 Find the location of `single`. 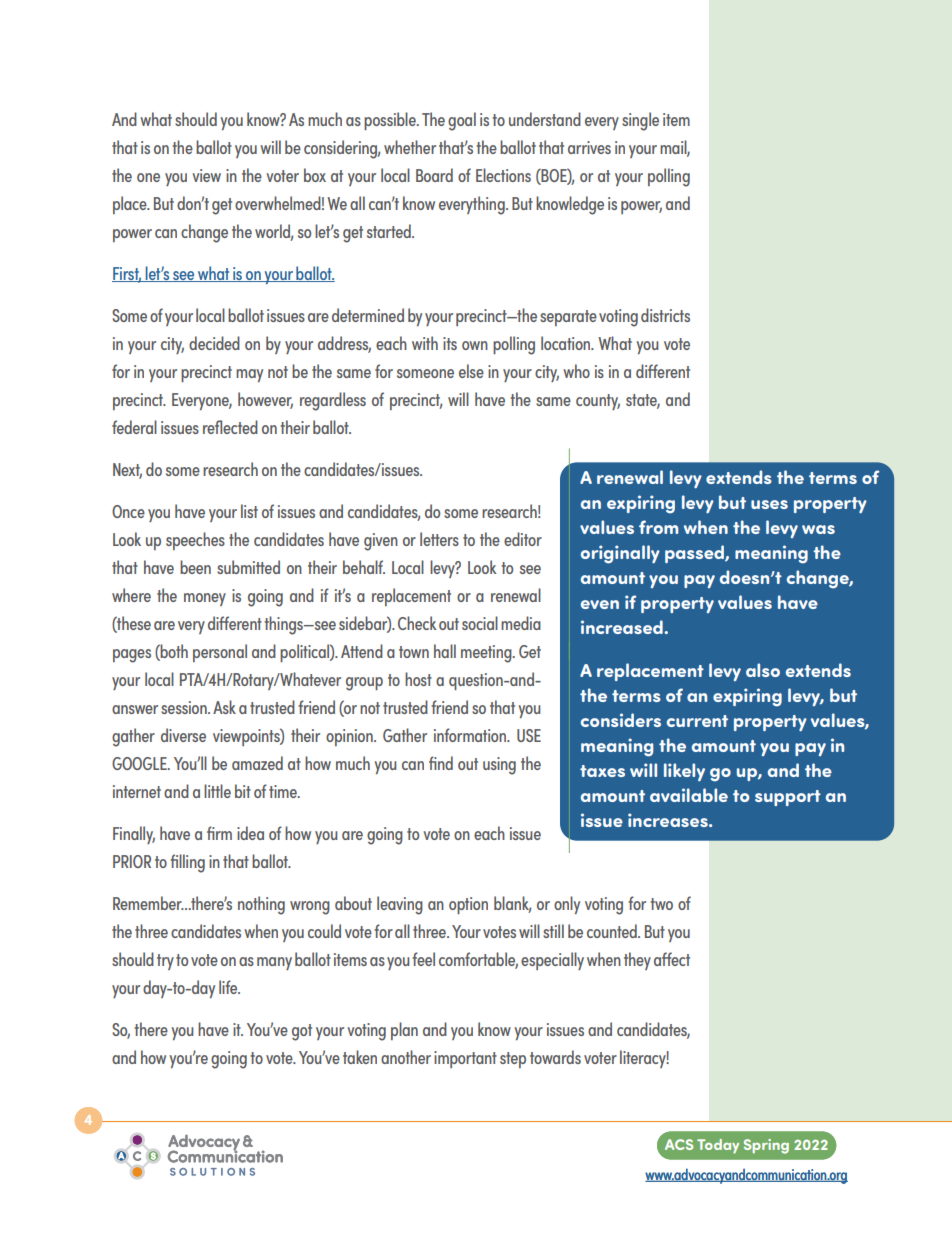

single is located at coordinates (640, 121).
